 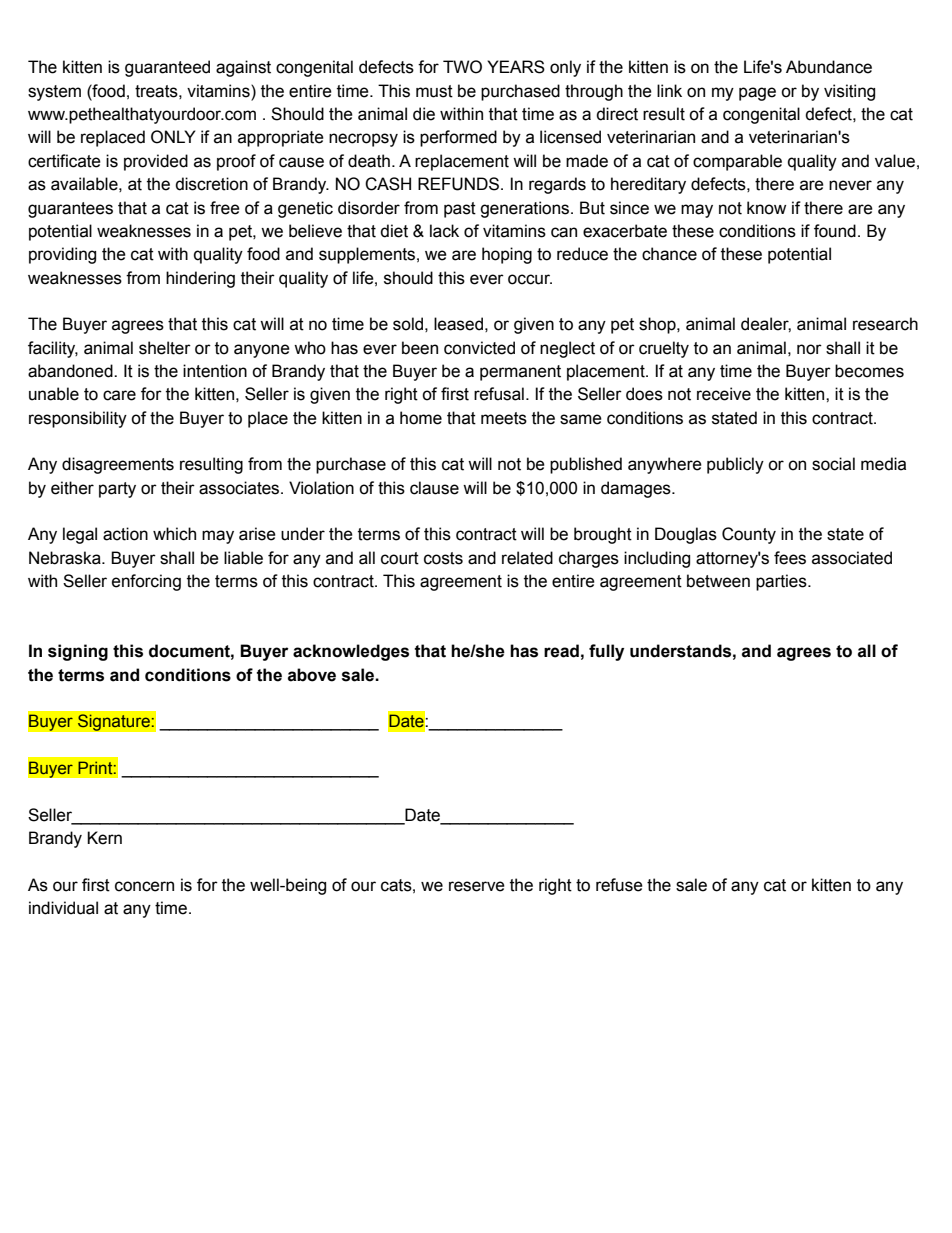 I want to click on shelter, so click(x=165, y=348).
